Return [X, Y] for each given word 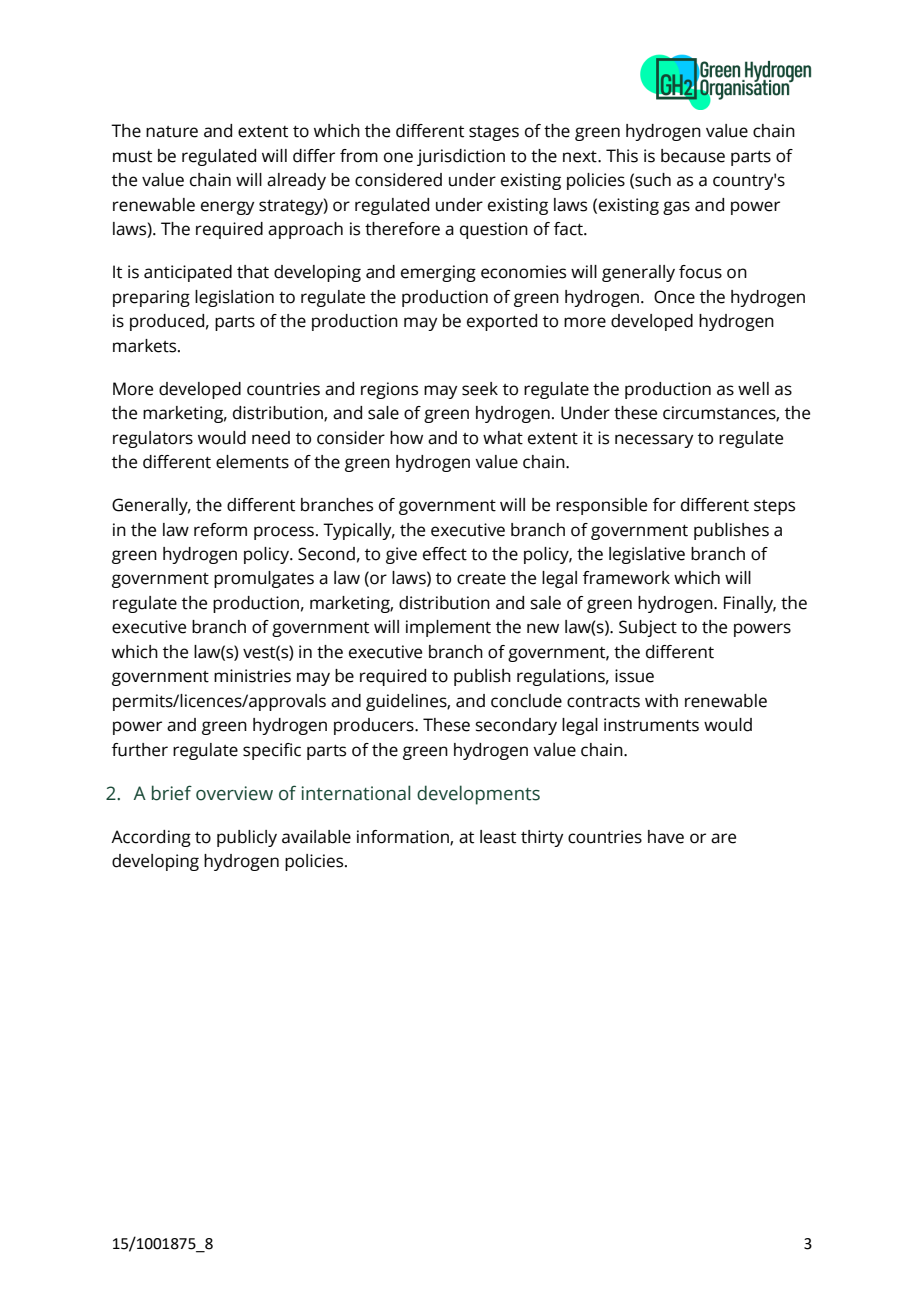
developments [478, 795]
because [693, 156]
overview [234, 793]
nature [172, 132]
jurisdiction [461, 157]
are [723, 838]
